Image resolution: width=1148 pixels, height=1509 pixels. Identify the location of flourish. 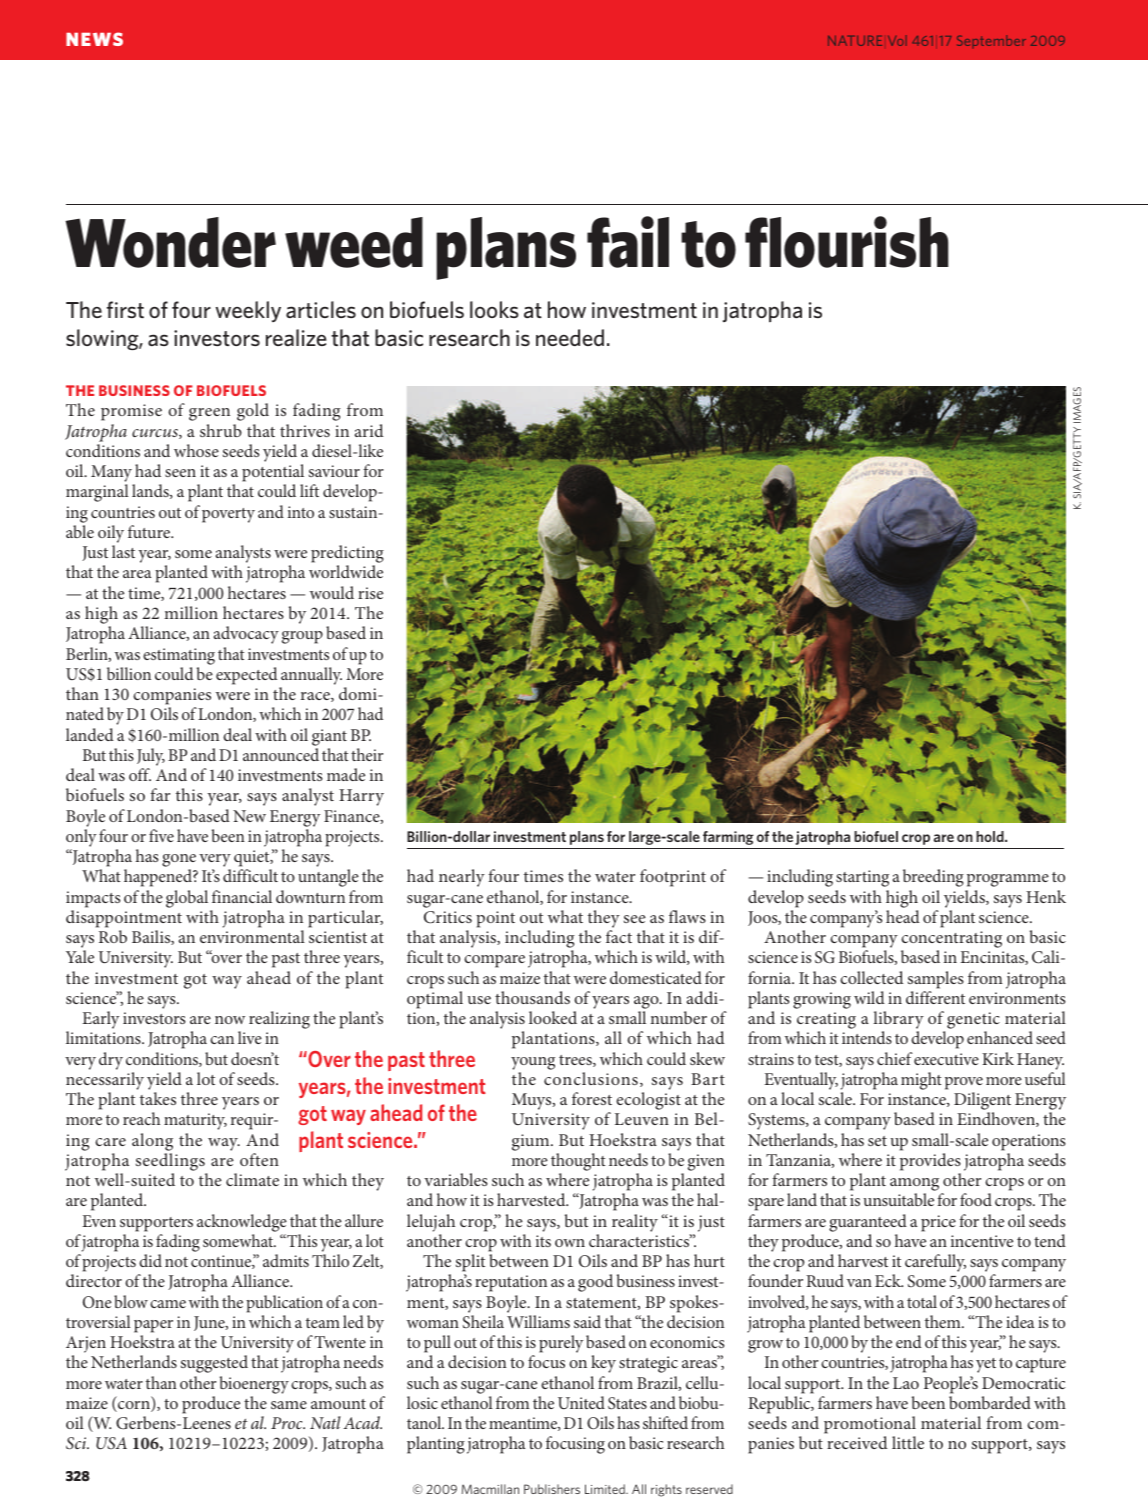
(847, 242).
